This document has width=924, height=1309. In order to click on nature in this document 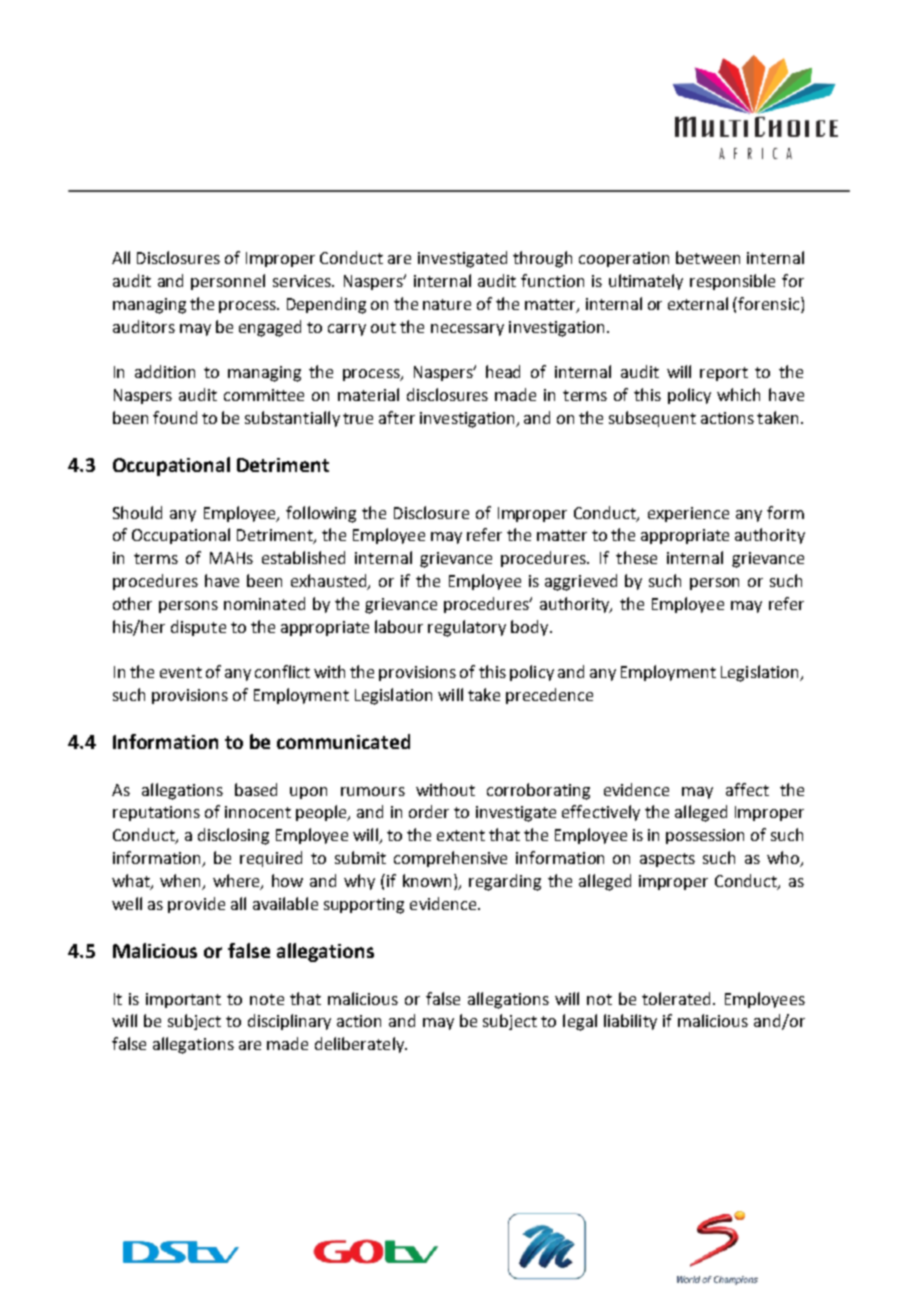, I will do `click(447, 304)`.
